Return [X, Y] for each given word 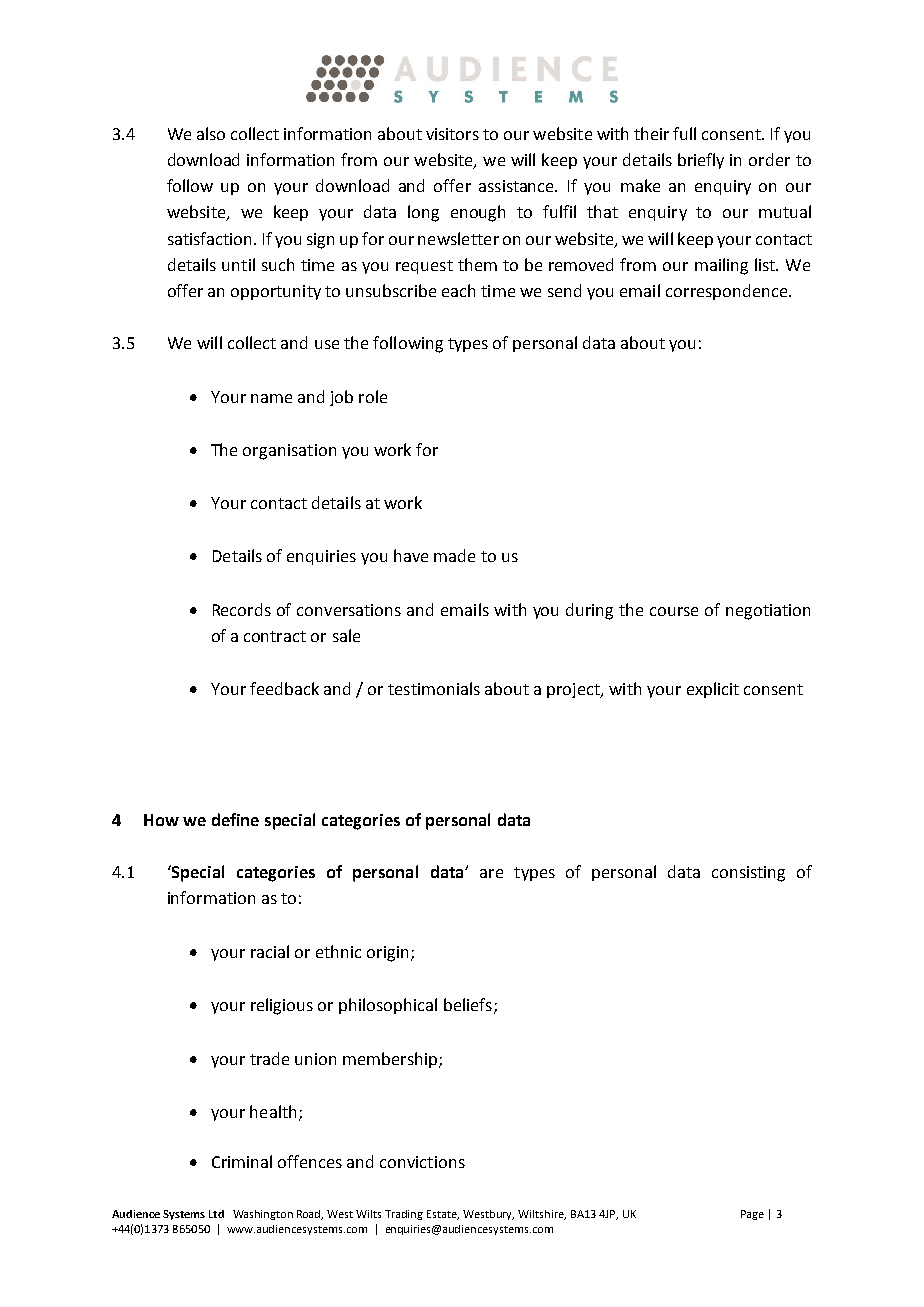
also [211, 133]
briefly [701, 161]
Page [752, 1215]
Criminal [242, 1161]
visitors [452, 134]
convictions [422, 1162]
